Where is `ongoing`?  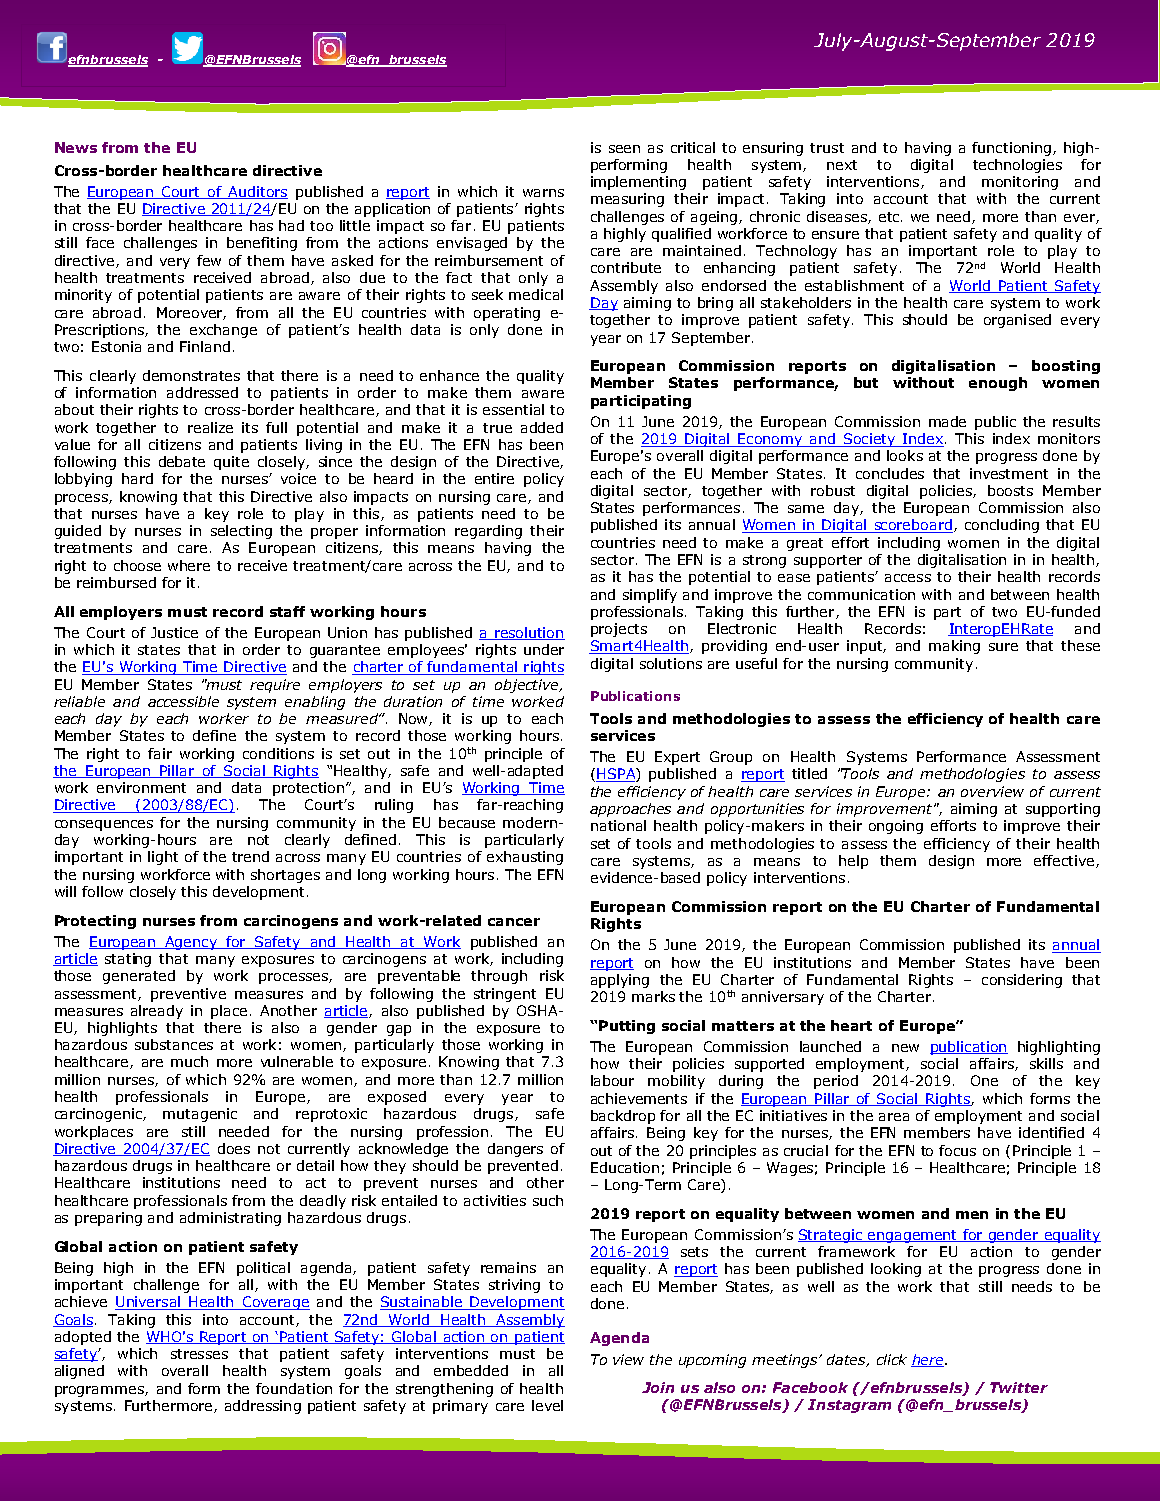 ongoing is located at coordinates (896, 827).
